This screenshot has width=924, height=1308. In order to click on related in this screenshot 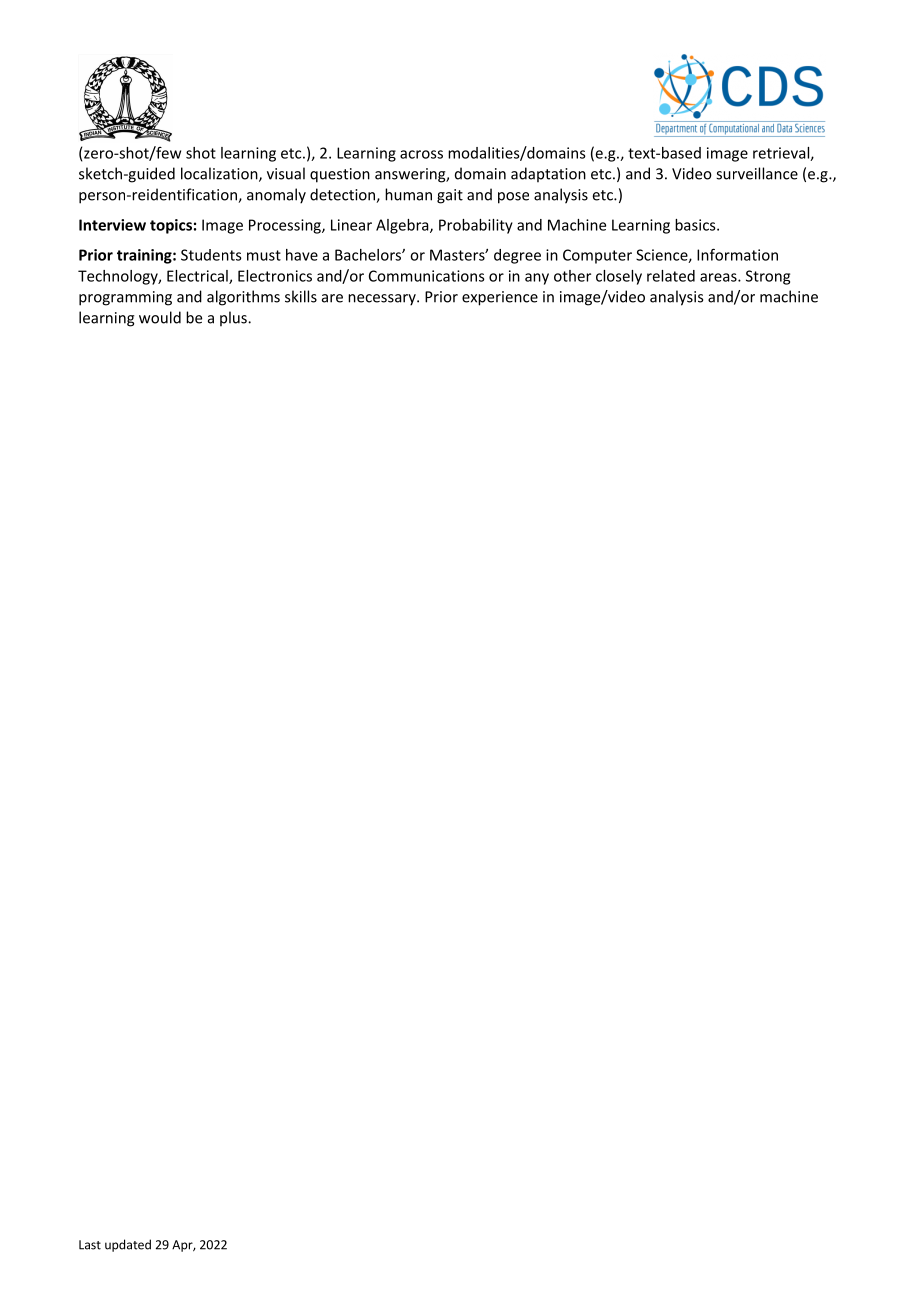, I will do `click(671, 276)`.
